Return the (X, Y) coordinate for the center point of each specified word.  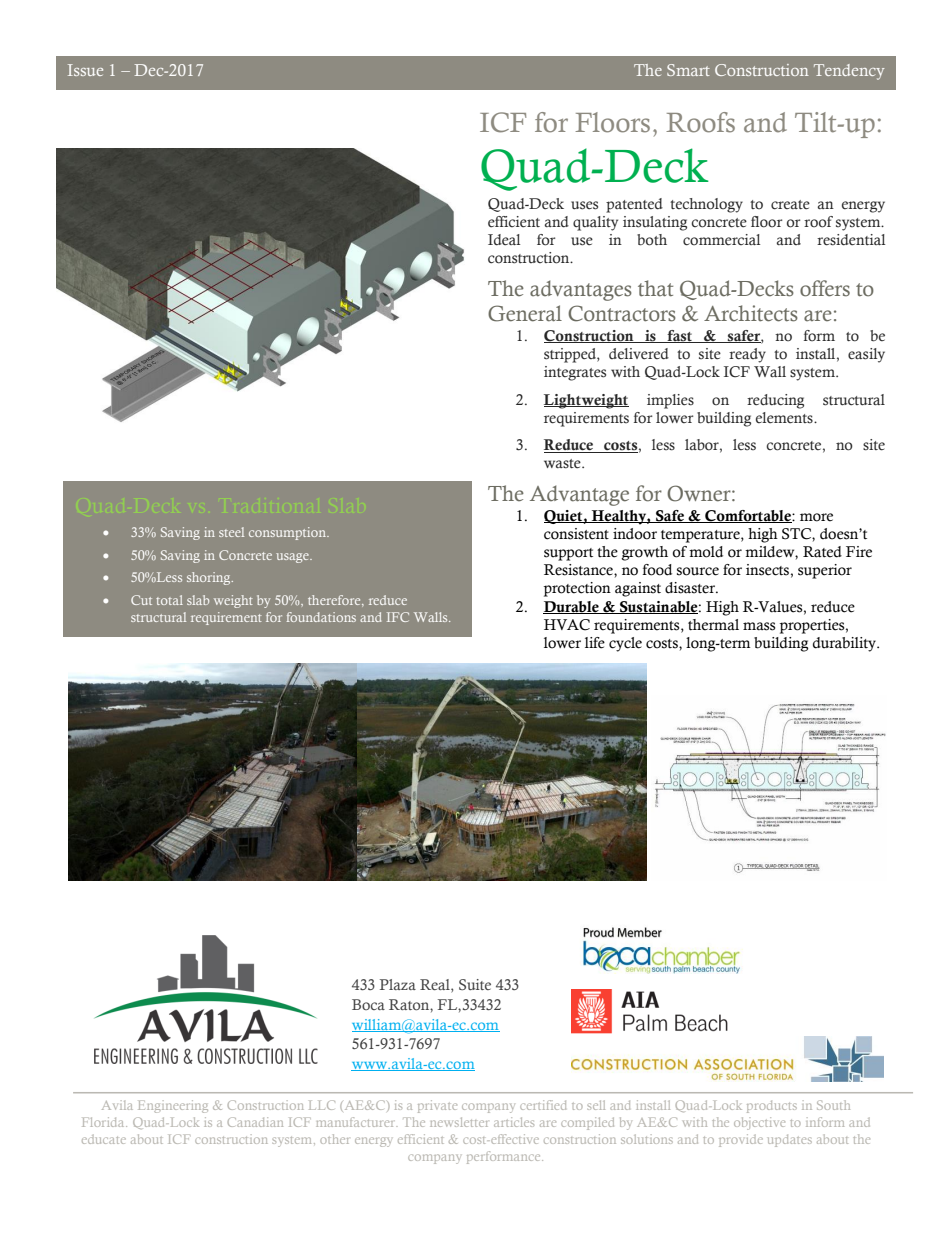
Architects (751, 313)
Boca (368, 1004)
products (772, 1107)
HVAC (567, 625)
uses (584, 205)
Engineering (173, 1106)
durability (845, 644)
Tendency (849, 72)
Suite (475, 984)
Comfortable (748, 516)
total (169, 600)
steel (231, 532)
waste (563, 464)
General (525, 313)
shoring (210, 578)
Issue (85, 70)
